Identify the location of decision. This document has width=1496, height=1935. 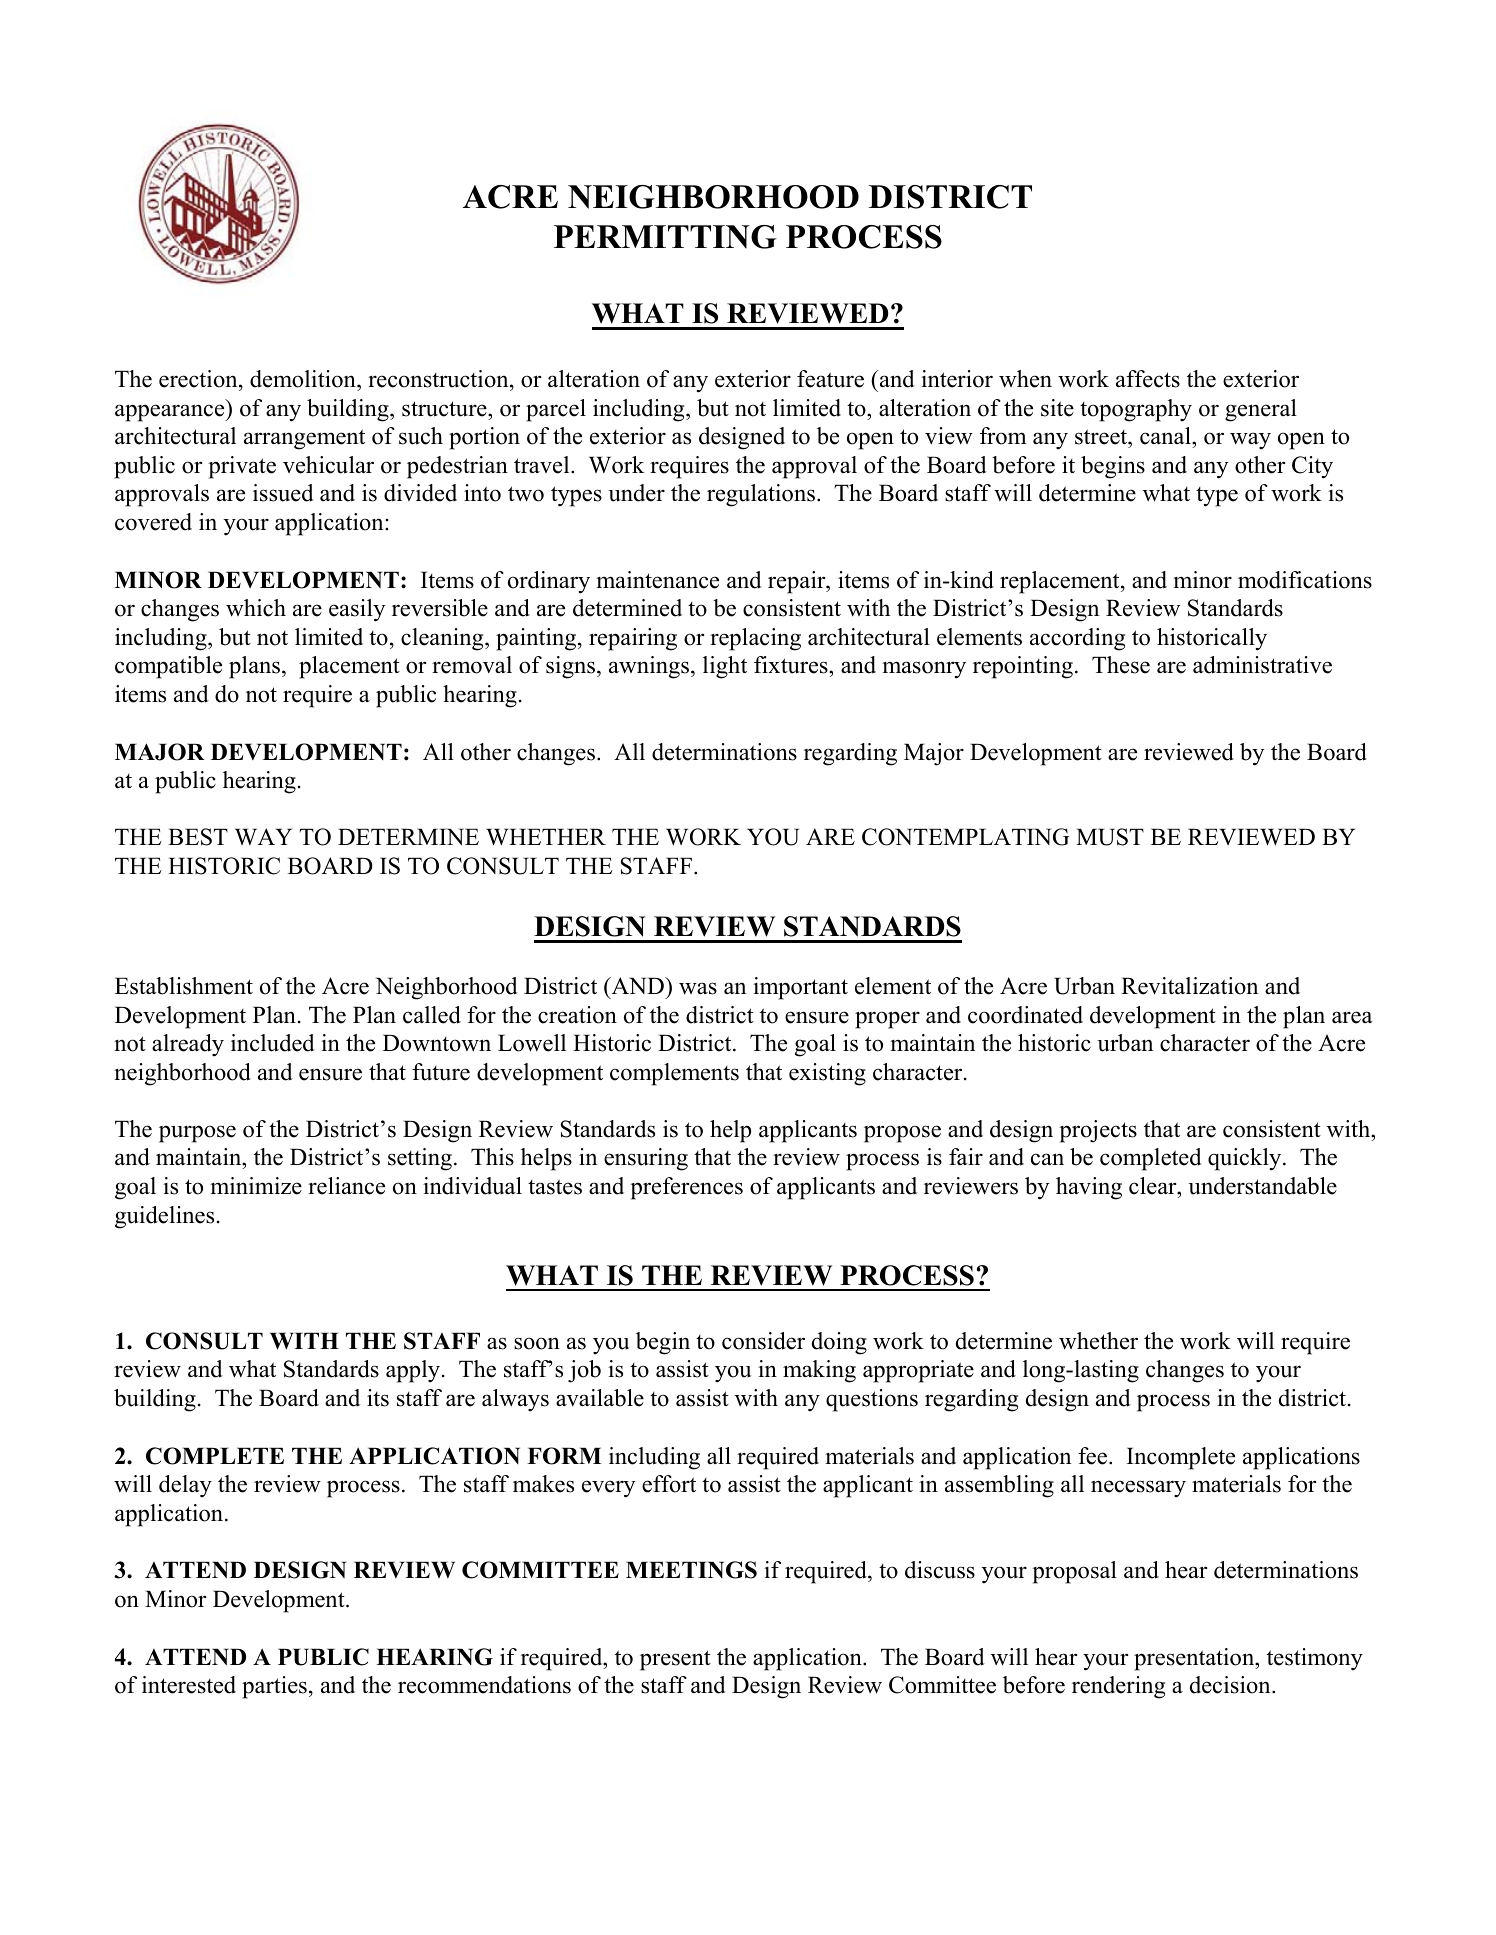
(1231, 1685).
